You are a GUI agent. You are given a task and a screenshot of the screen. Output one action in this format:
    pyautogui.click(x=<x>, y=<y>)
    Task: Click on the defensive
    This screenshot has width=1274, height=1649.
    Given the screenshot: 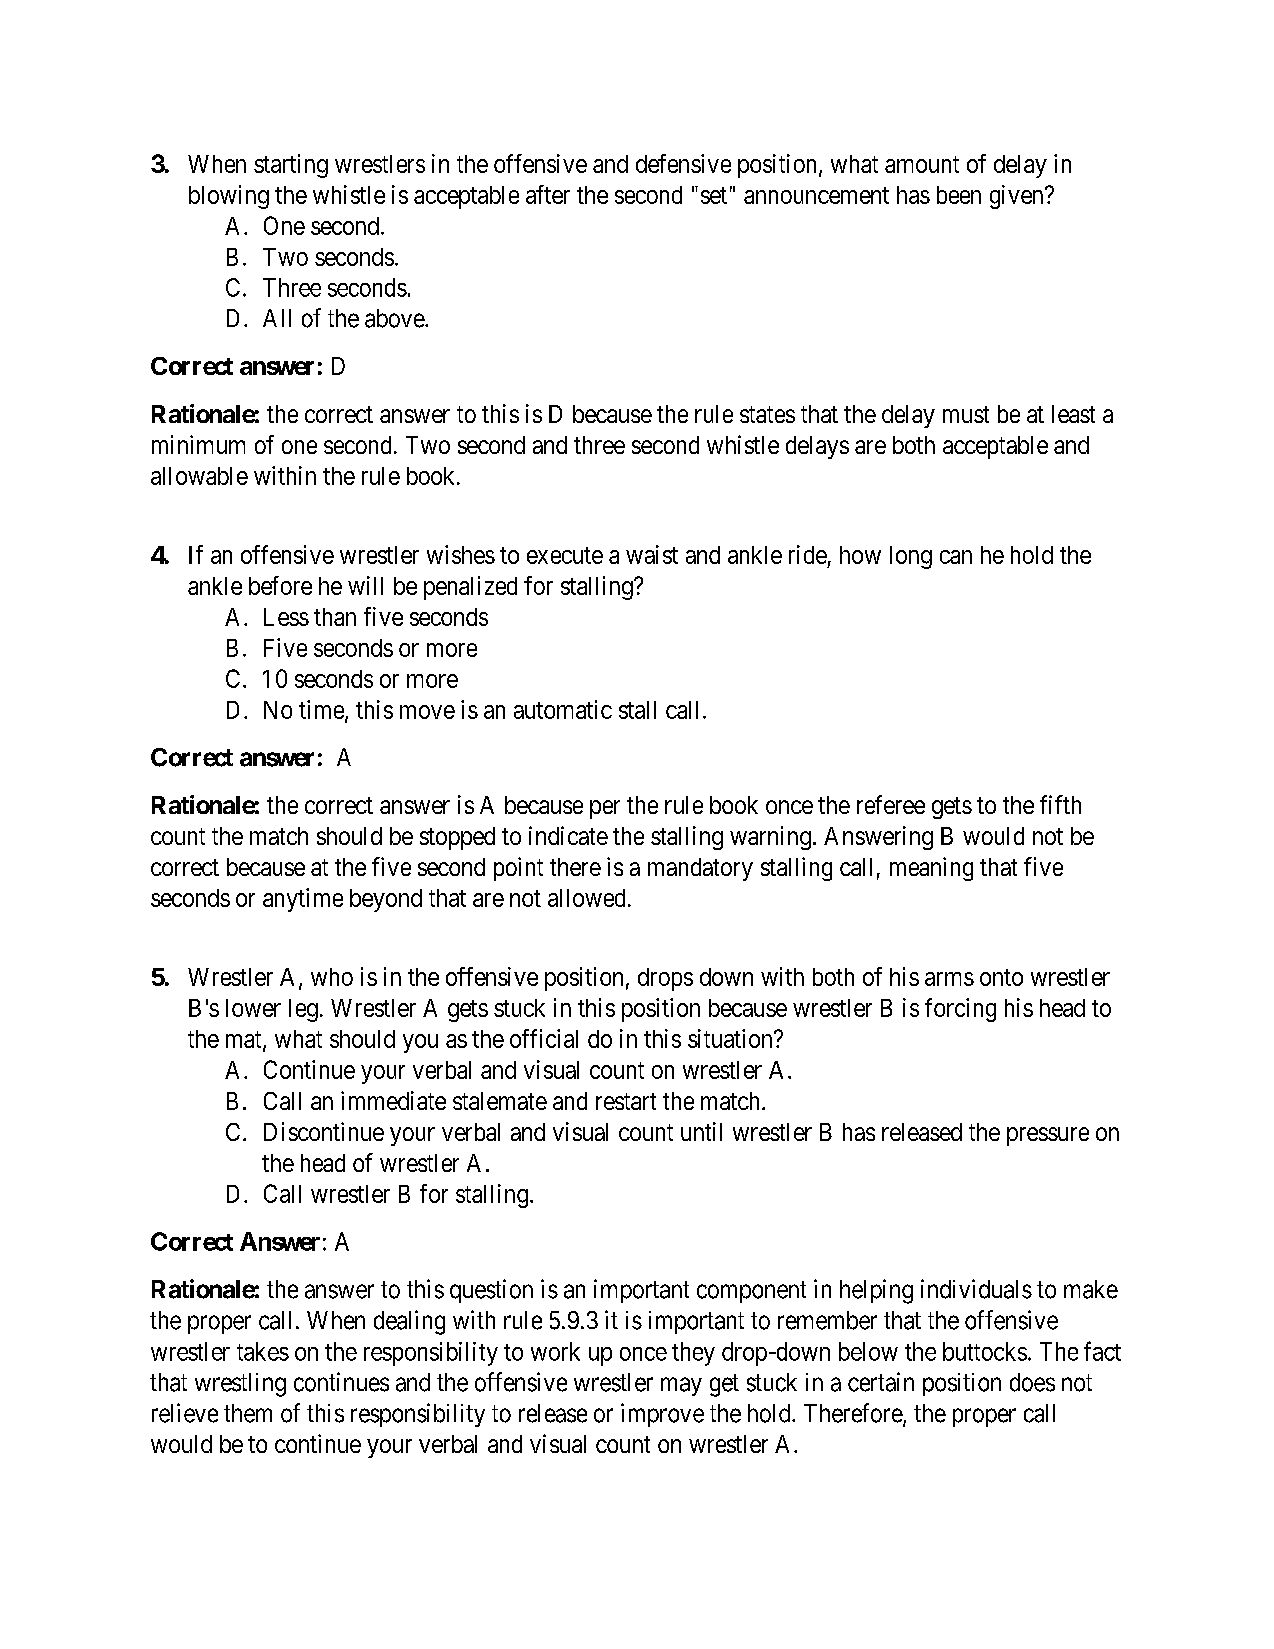 What is the action you would take?
    pyautogui.click(x=683, y=163)
